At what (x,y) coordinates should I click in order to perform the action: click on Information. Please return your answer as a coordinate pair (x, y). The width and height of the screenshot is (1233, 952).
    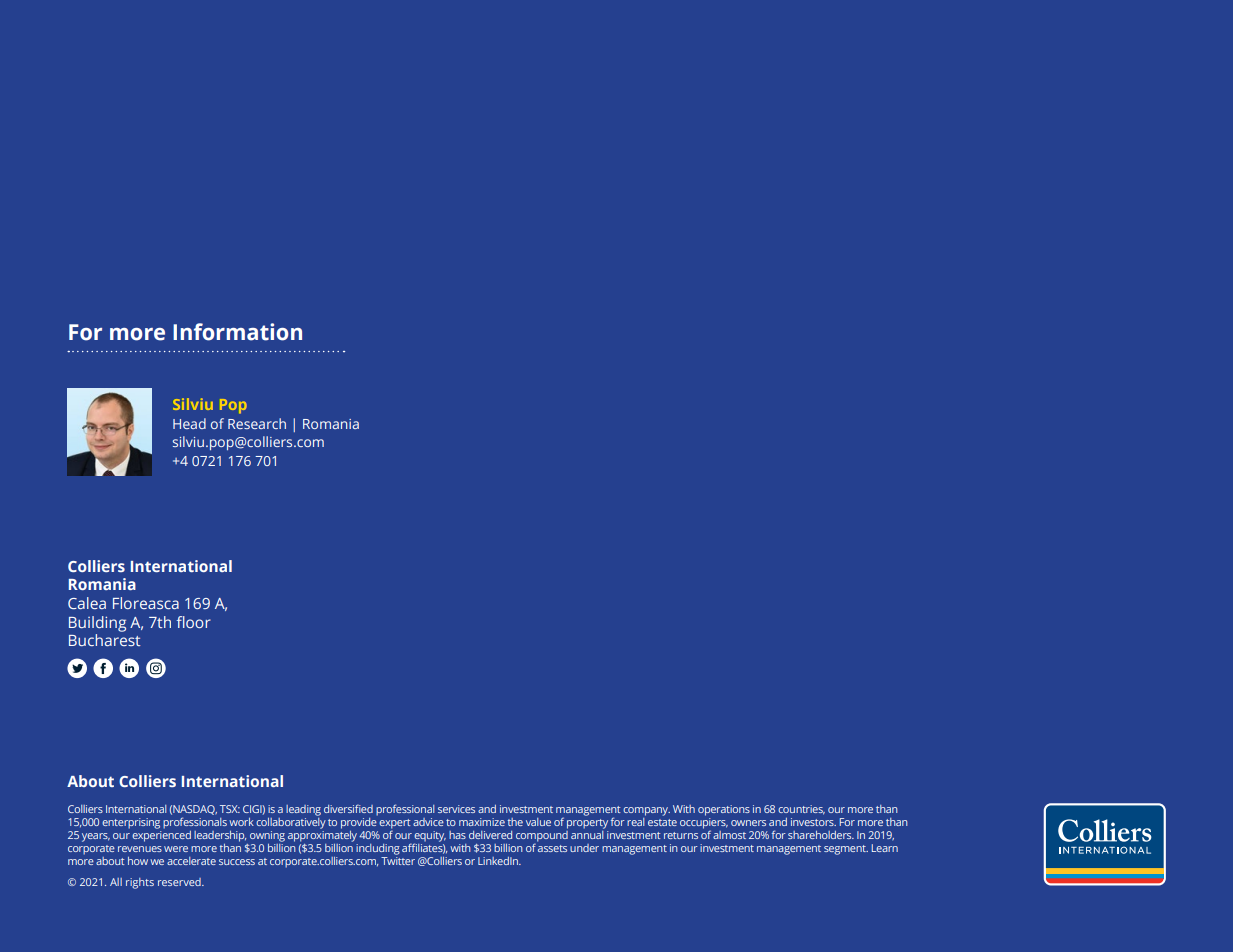
    Looking at the image, I should click on (237, 332).
